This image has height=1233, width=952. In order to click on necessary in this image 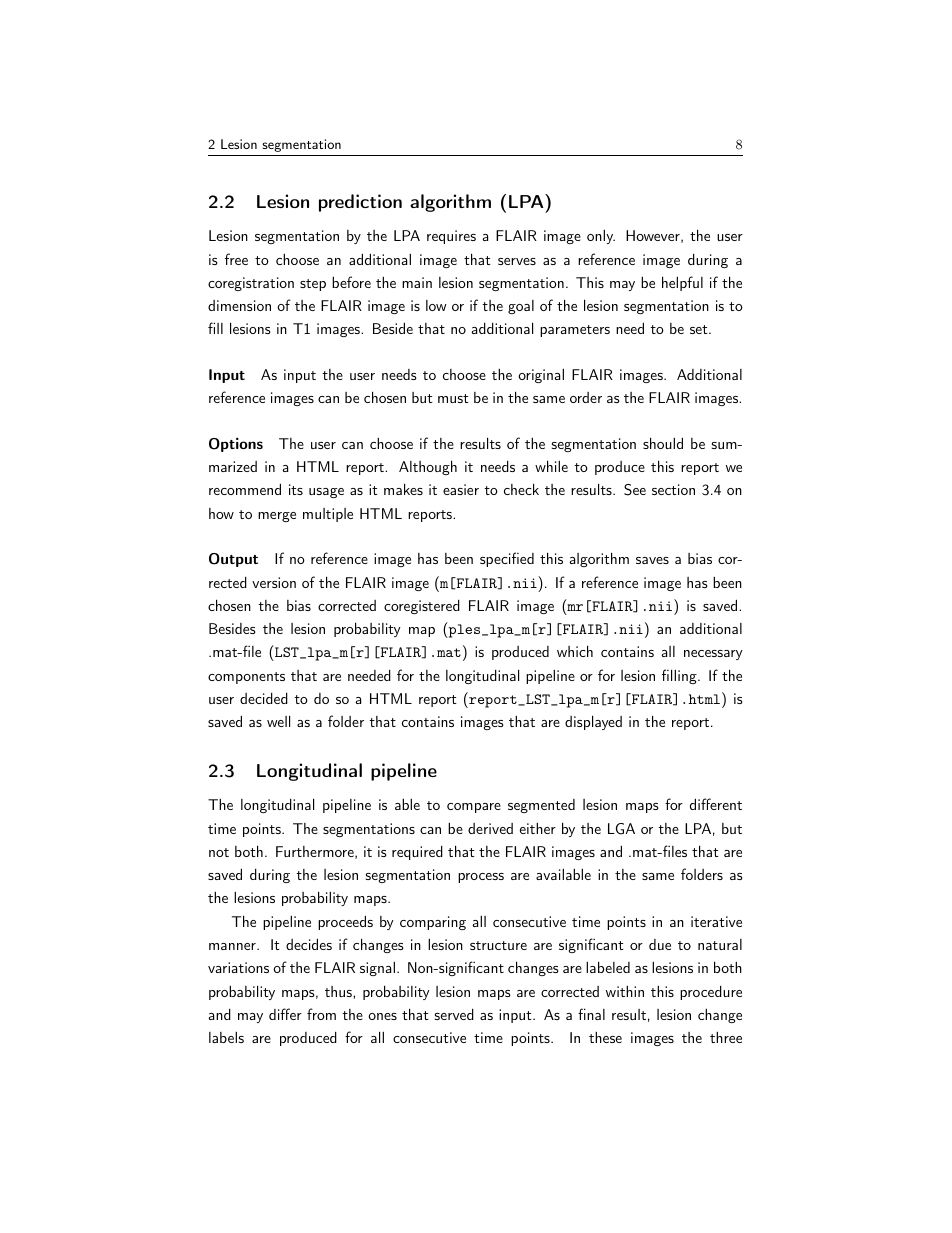, I will do `click(713, 655)`.
